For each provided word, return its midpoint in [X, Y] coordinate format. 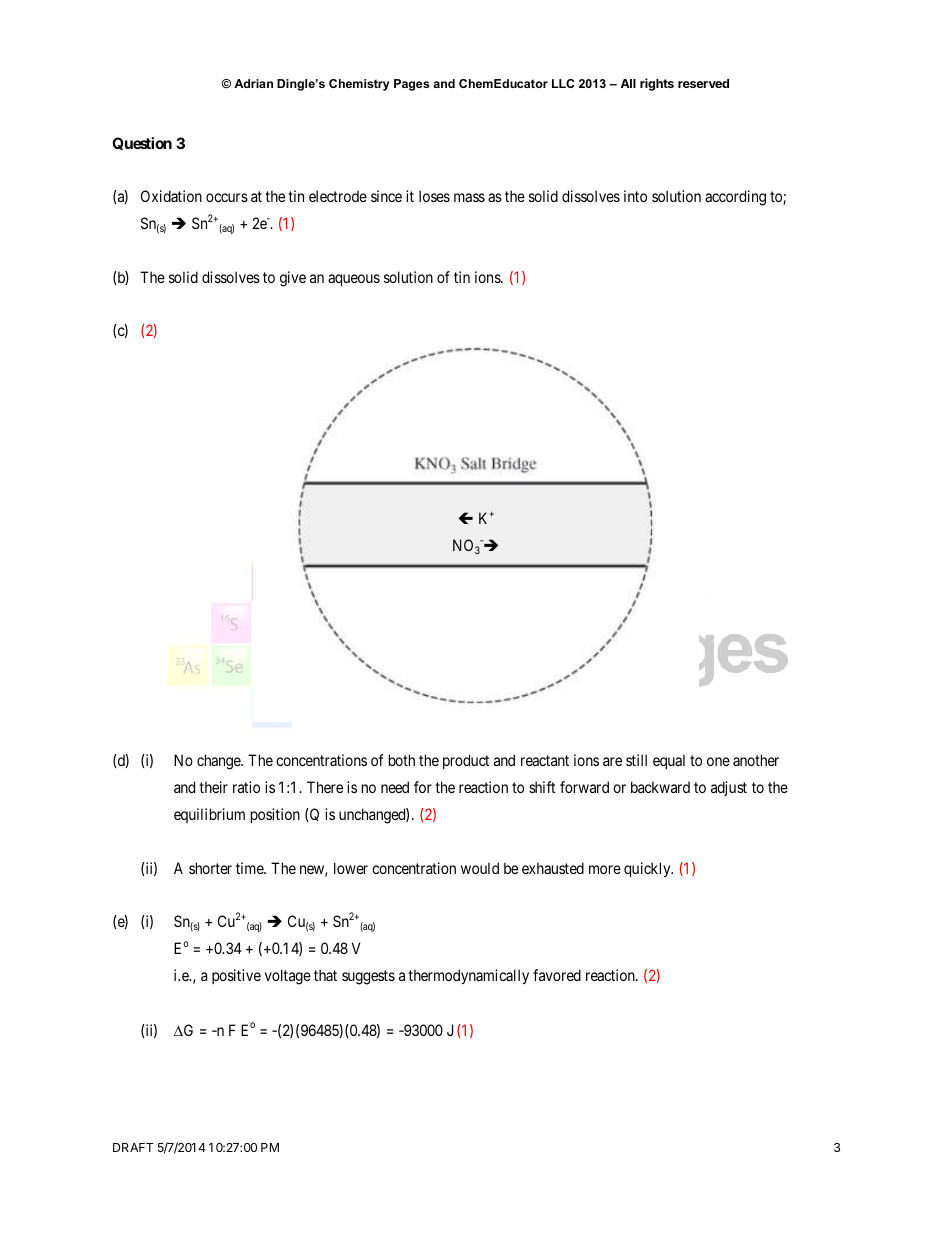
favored [557, 975]
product [466, 761]
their [213, 787]
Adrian [253, 83]
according [735, 198]
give [293, 279]
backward [660, 787]
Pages [412, 85]
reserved [703, 83]
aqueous [354, 280]
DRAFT [133, 1147]
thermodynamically [468, 976]
